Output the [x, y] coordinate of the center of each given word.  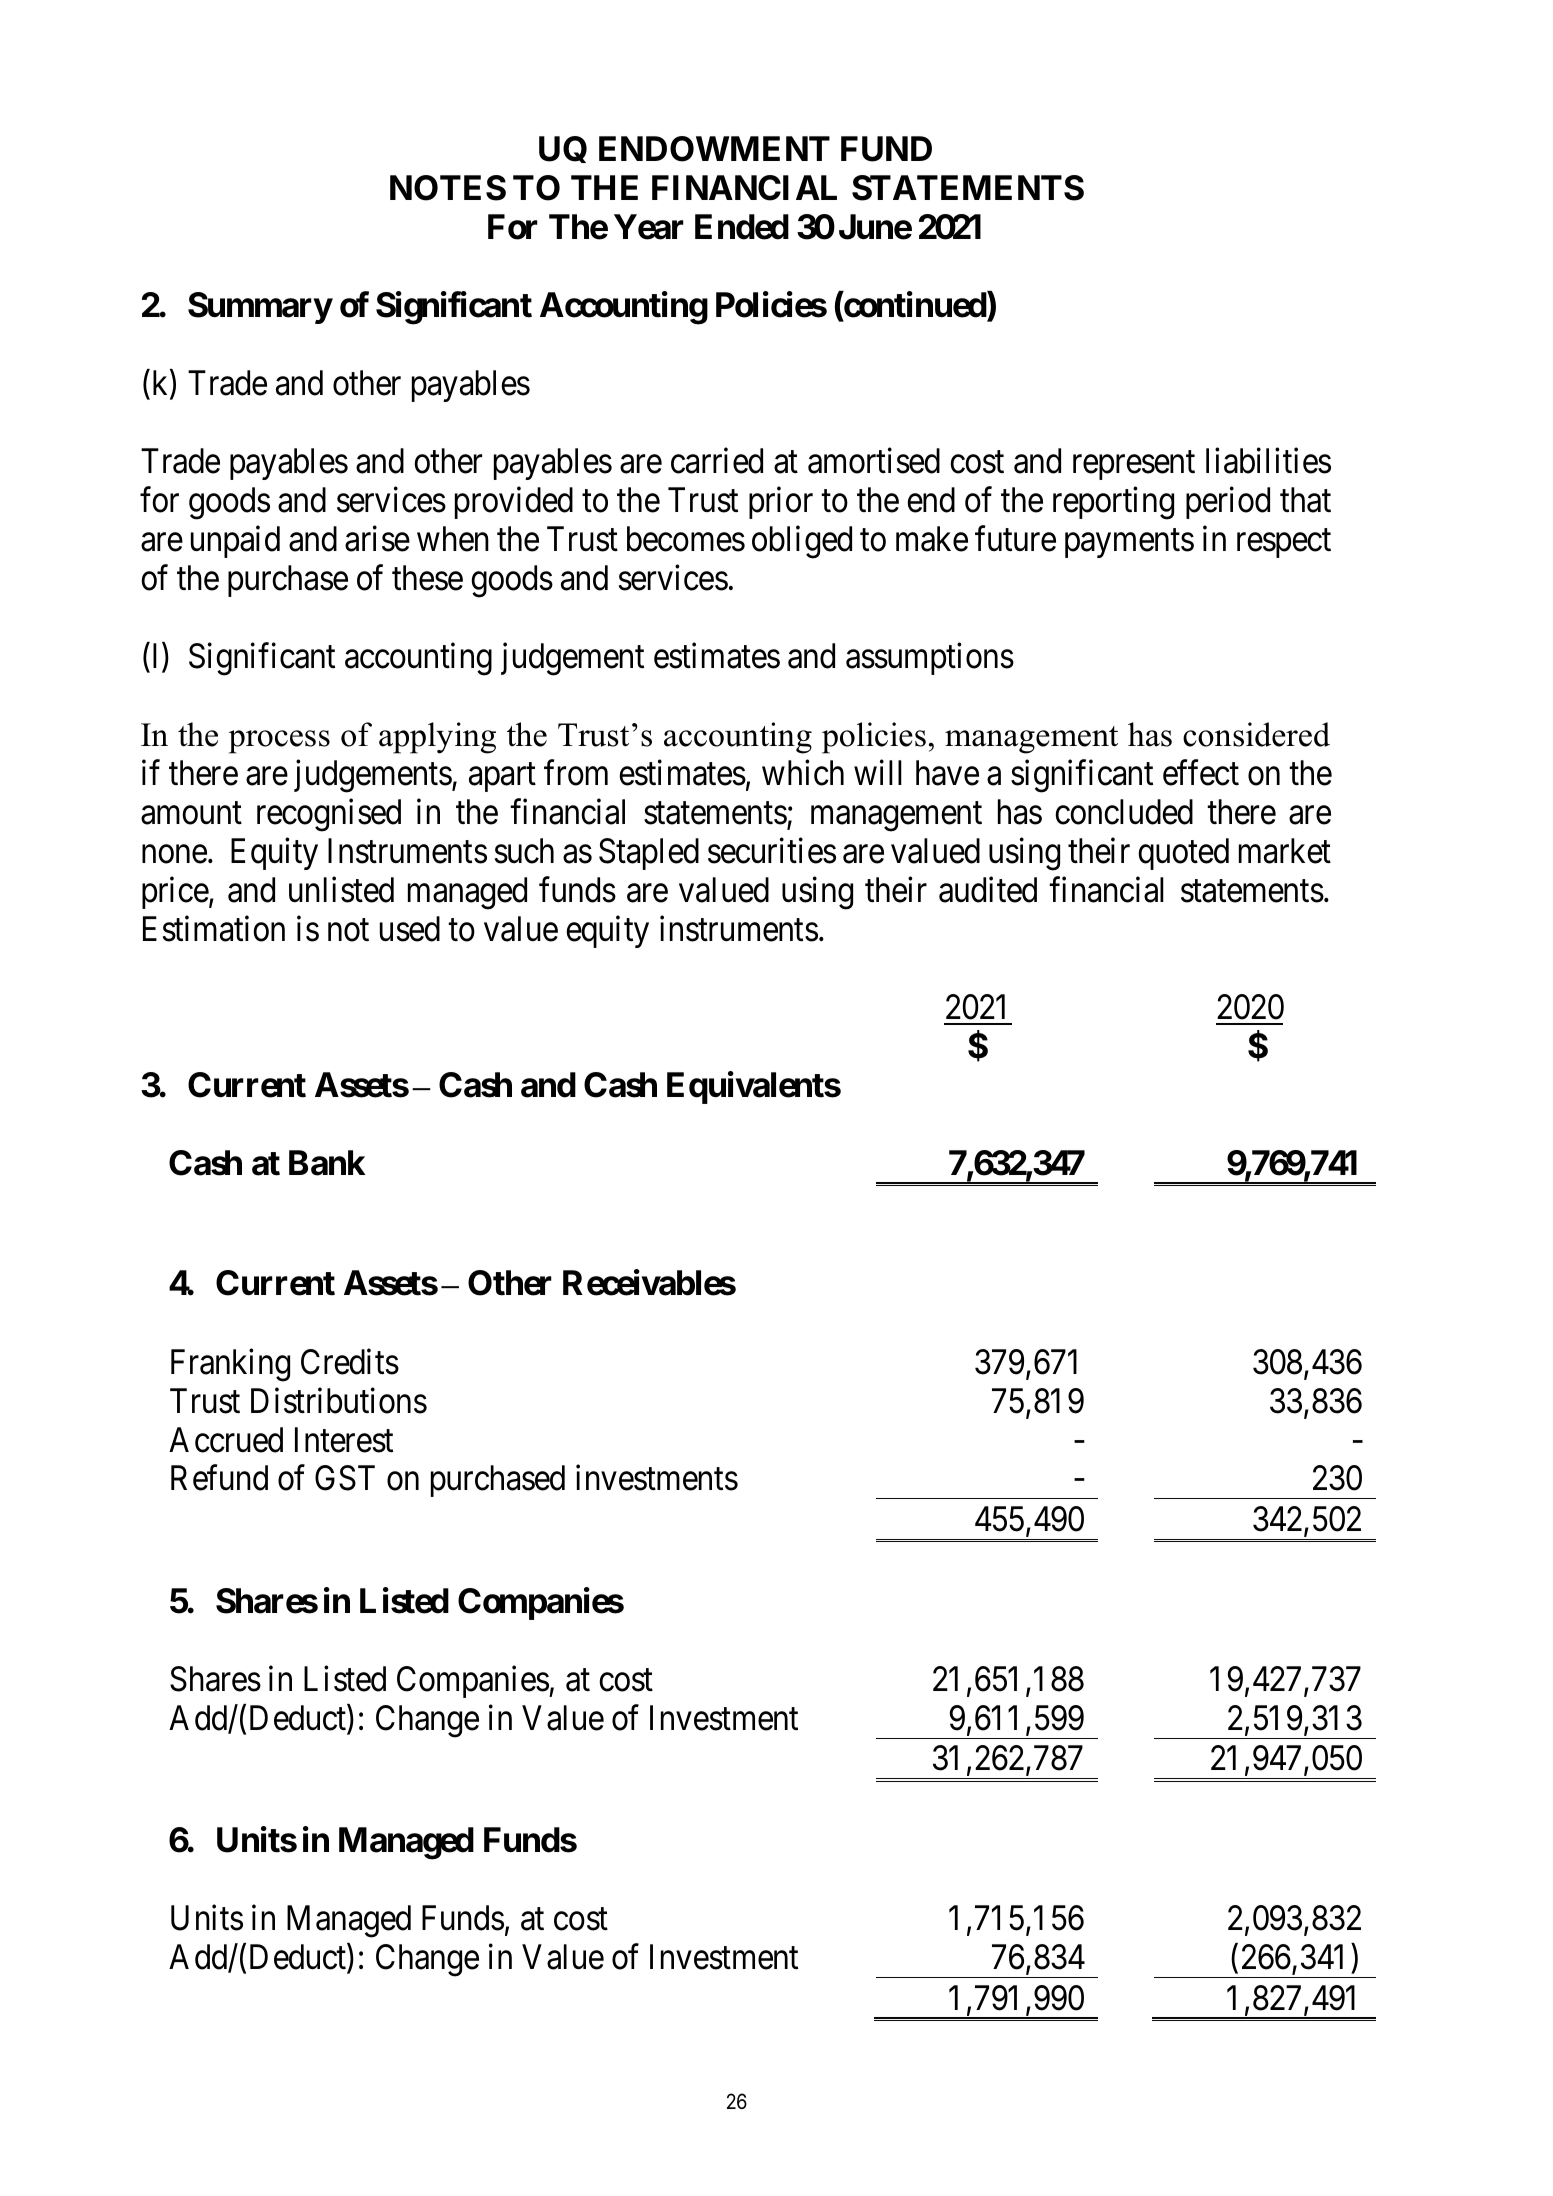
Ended [742, 227]
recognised [329, 815]
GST [345, 1478]
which [803, 773]
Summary [260, 308]
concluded [1124, 812]
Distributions [339, 1401]
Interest [344, 1440]
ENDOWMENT [714, 149]
